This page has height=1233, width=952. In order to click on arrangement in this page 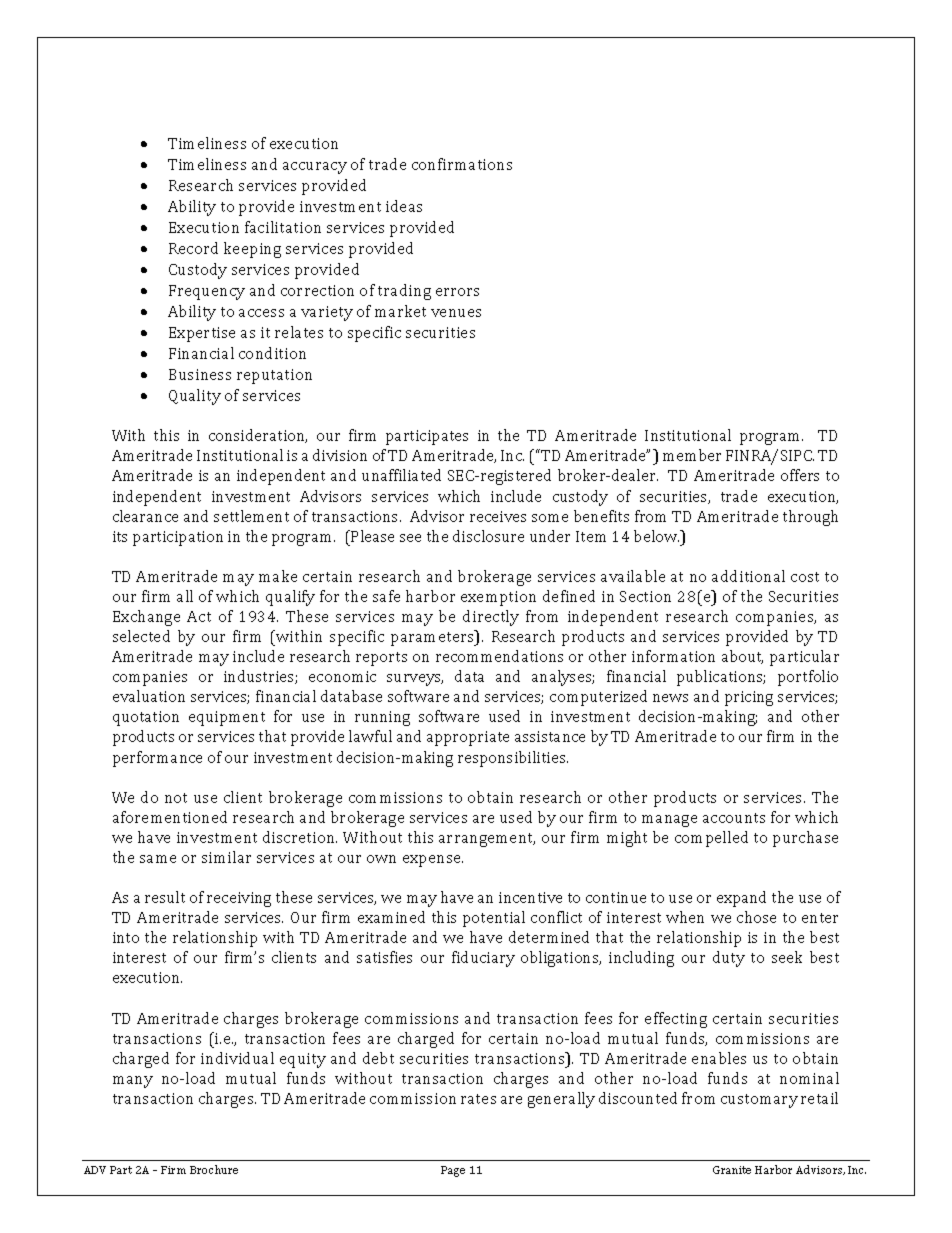, I will do `click(487, 840)`.
